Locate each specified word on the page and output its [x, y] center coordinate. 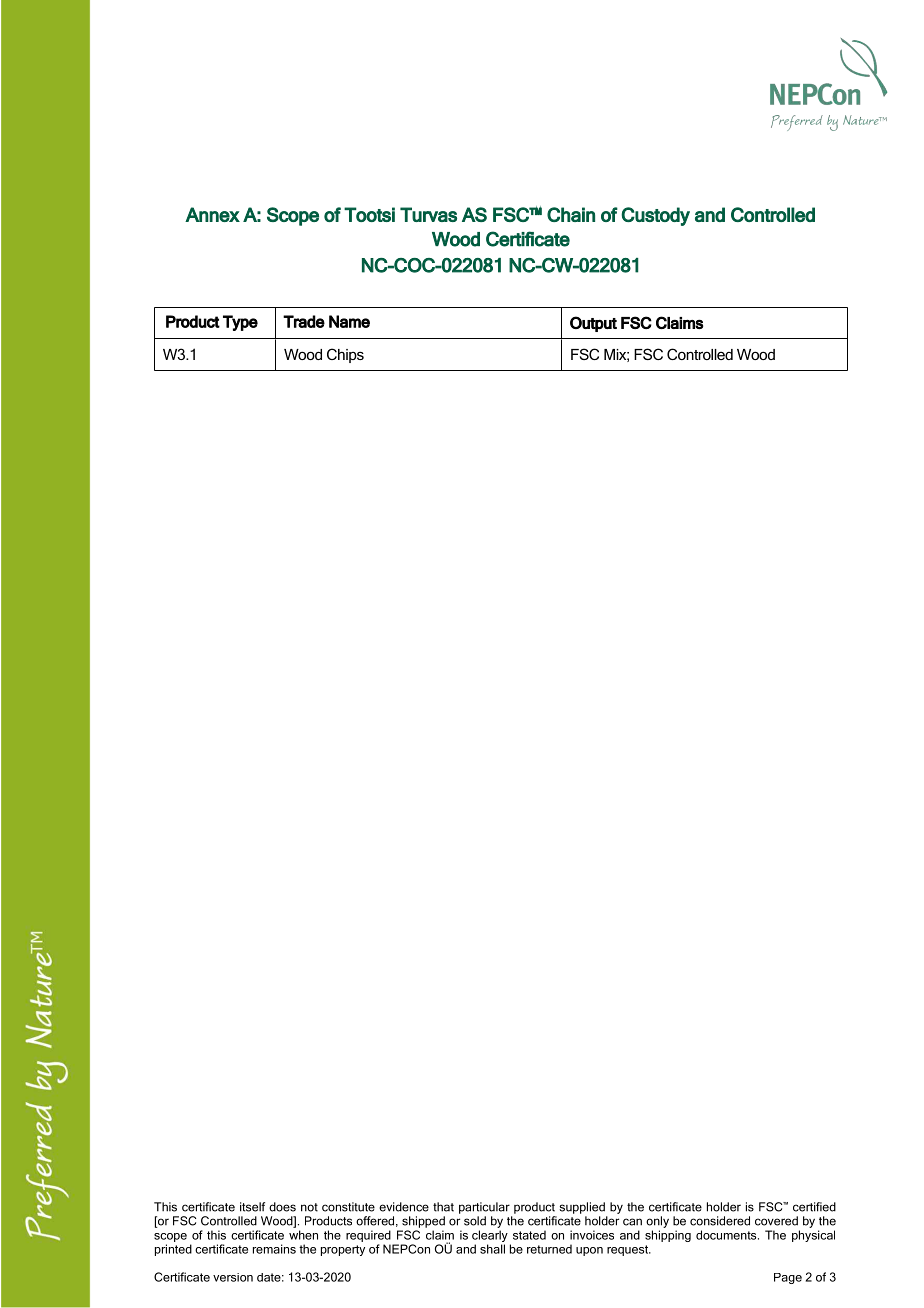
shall [492, 1249]
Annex [212, 214]
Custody [655, 216]
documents [727, 1235]
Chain [571, 214]
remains [274, 1249]
